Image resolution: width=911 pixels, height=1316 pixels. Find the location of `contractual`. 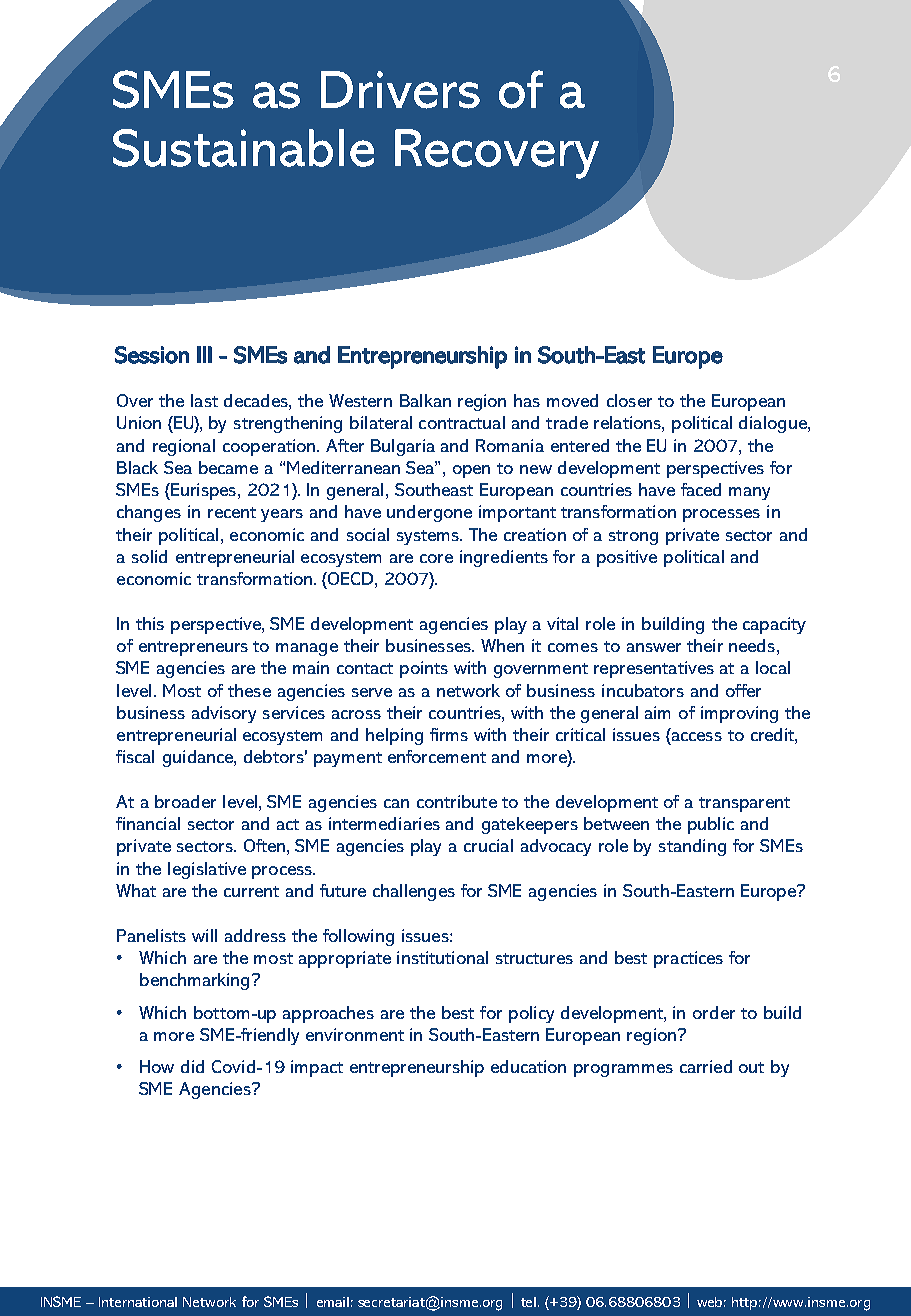

contractual is located at coordinates (462, 422).
